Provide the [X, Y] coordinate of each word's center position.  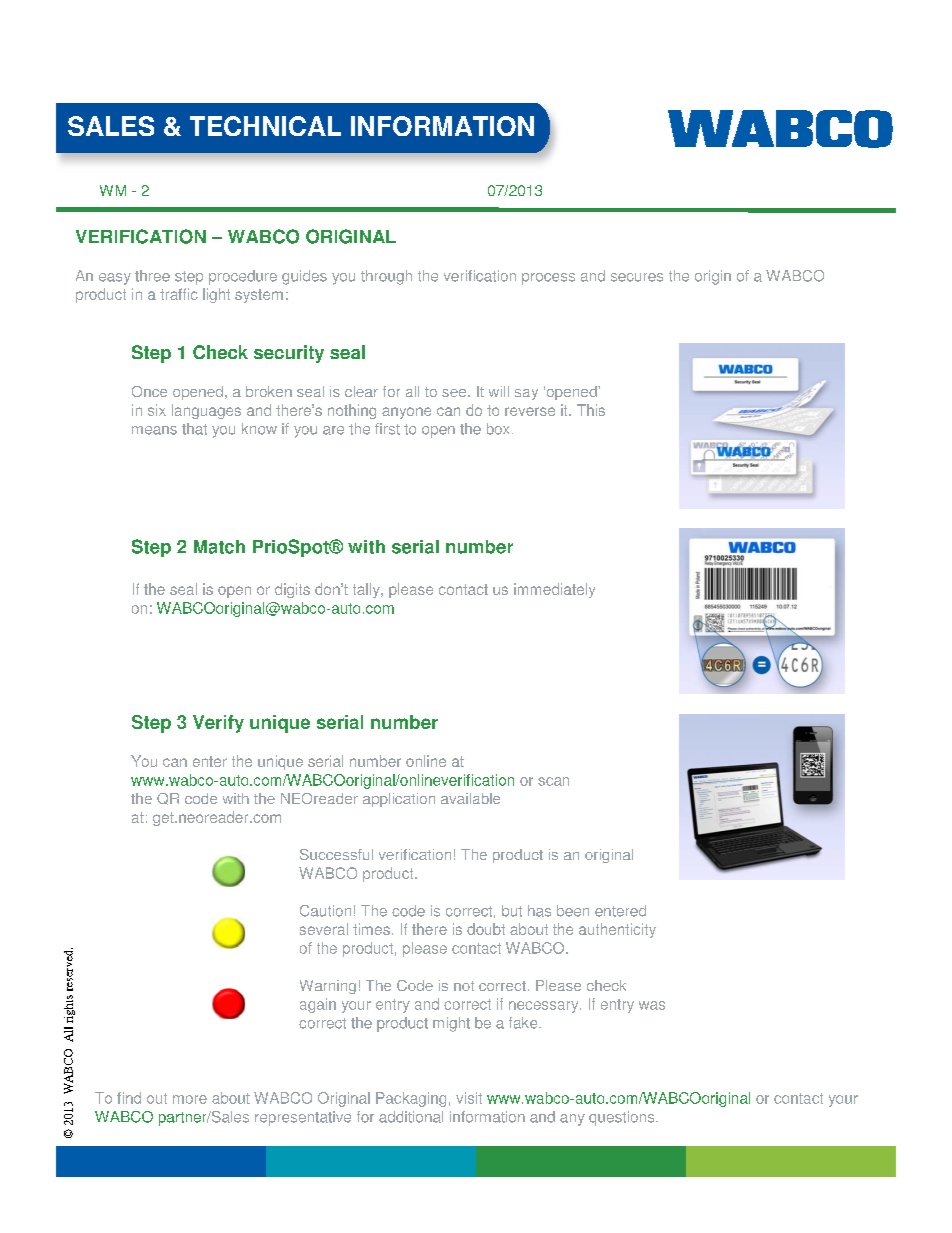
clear [361, 391]
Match [219, 547]
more [190, 1099]
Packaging [411, 1099]
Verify [218, 724]
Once [149, 391]
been [573, 911]
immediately [554, 590]
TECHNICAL [265, 126]
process [548, 279]
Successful [336, 854]
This [591, 410]
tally [367, 590]
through [386, 277]
